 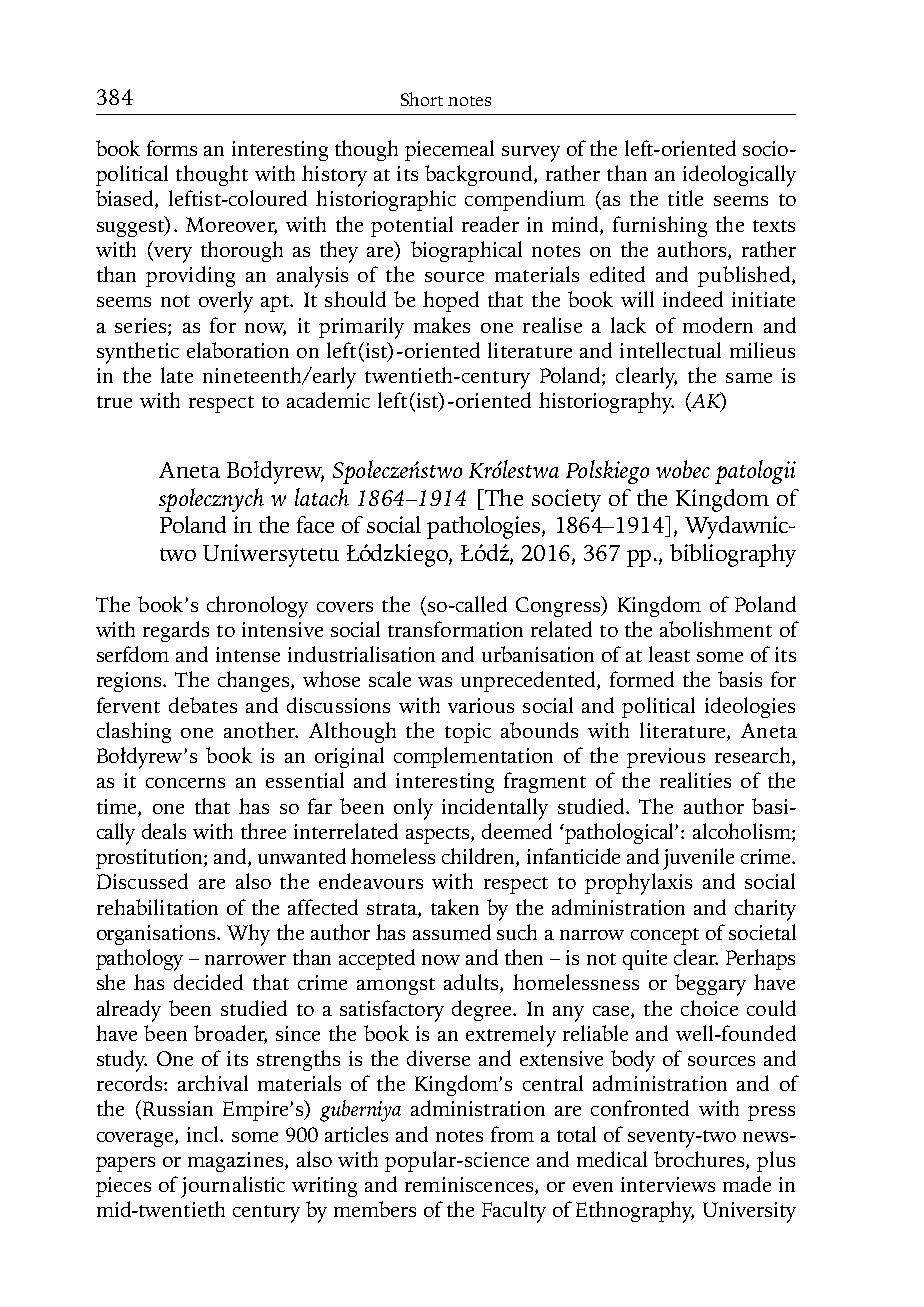 I want to click on title, so click(x=685, y=198).
